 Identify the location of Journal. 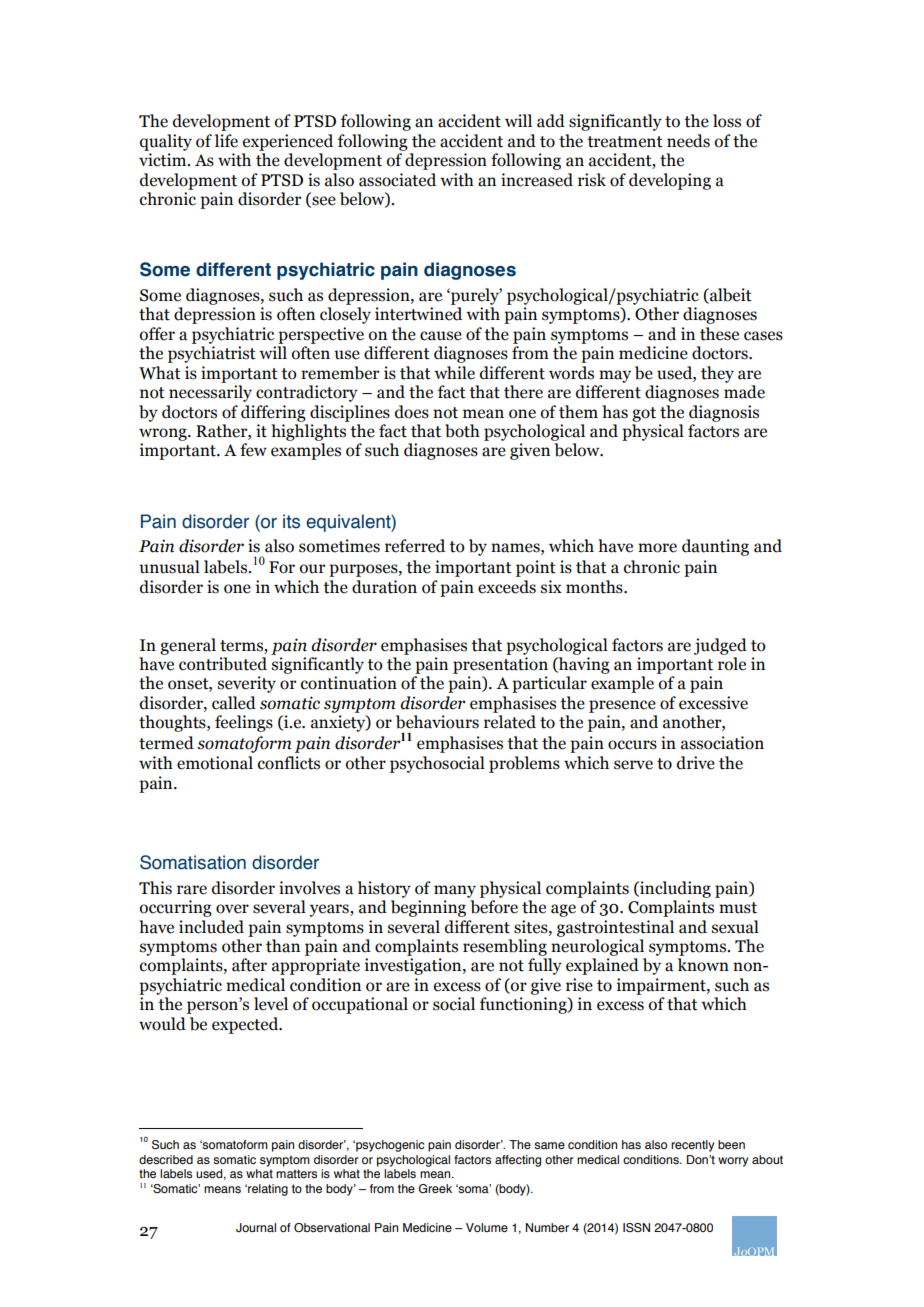
(256, 1227).
